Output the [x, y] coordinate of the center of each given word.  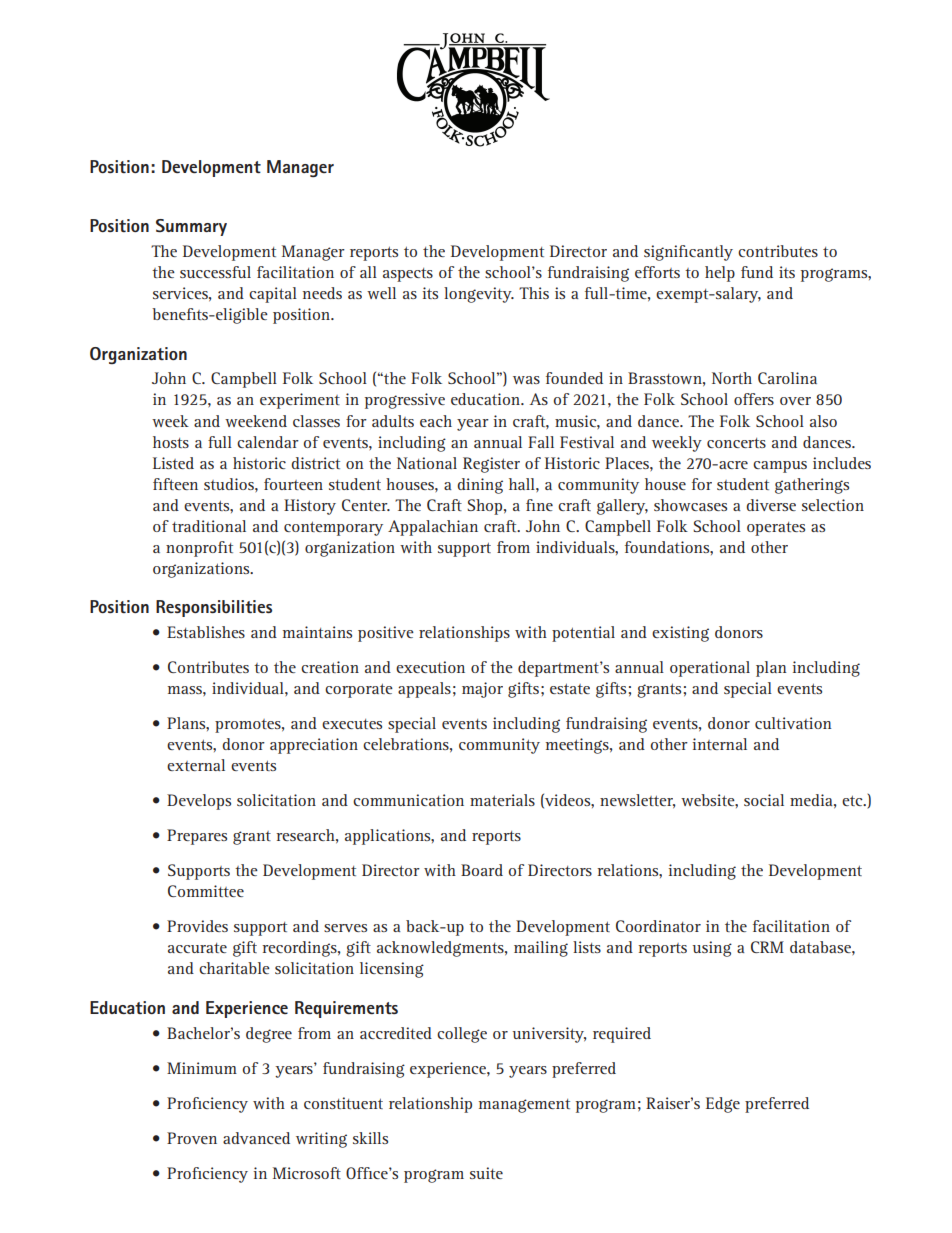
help [720, 274]
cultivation [793, 723]
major [482, 690]
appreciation [314, 746]
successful [215, 272]
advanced [256, 1138]
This [534, 293]
